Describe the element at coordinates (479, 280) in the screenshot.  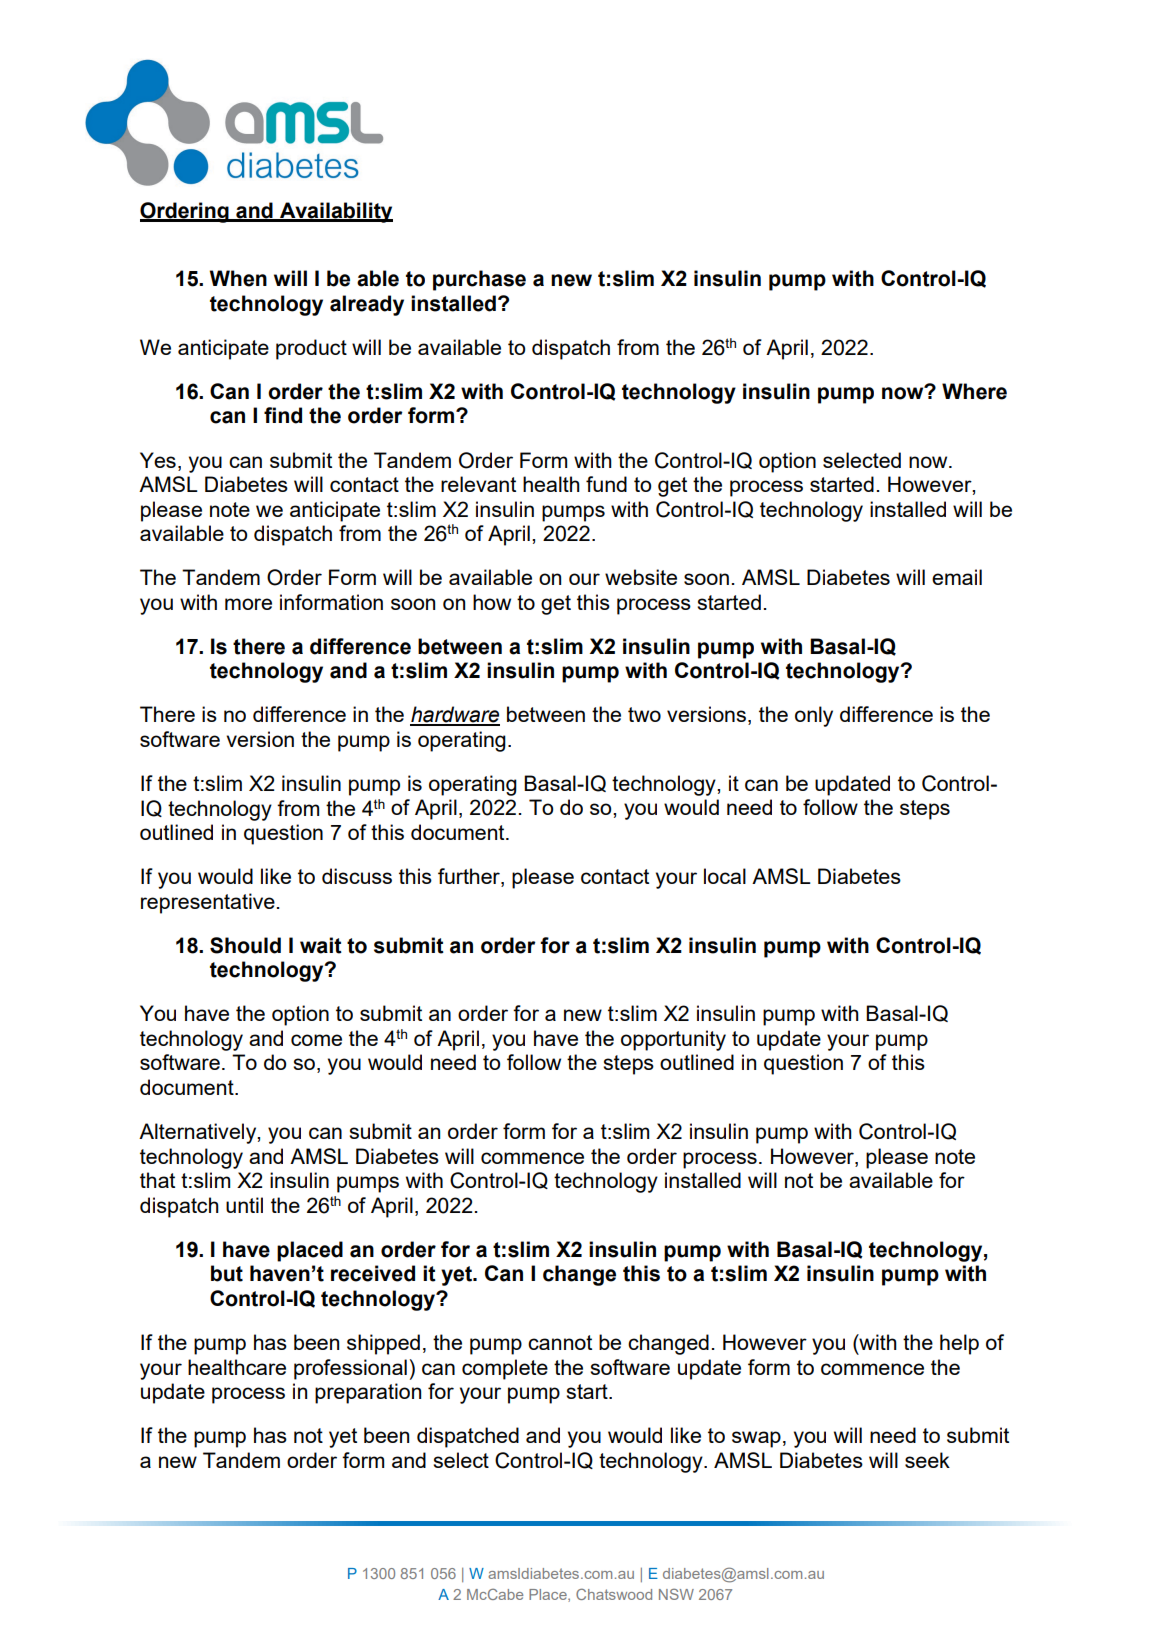
I see `purchase` at that location.
